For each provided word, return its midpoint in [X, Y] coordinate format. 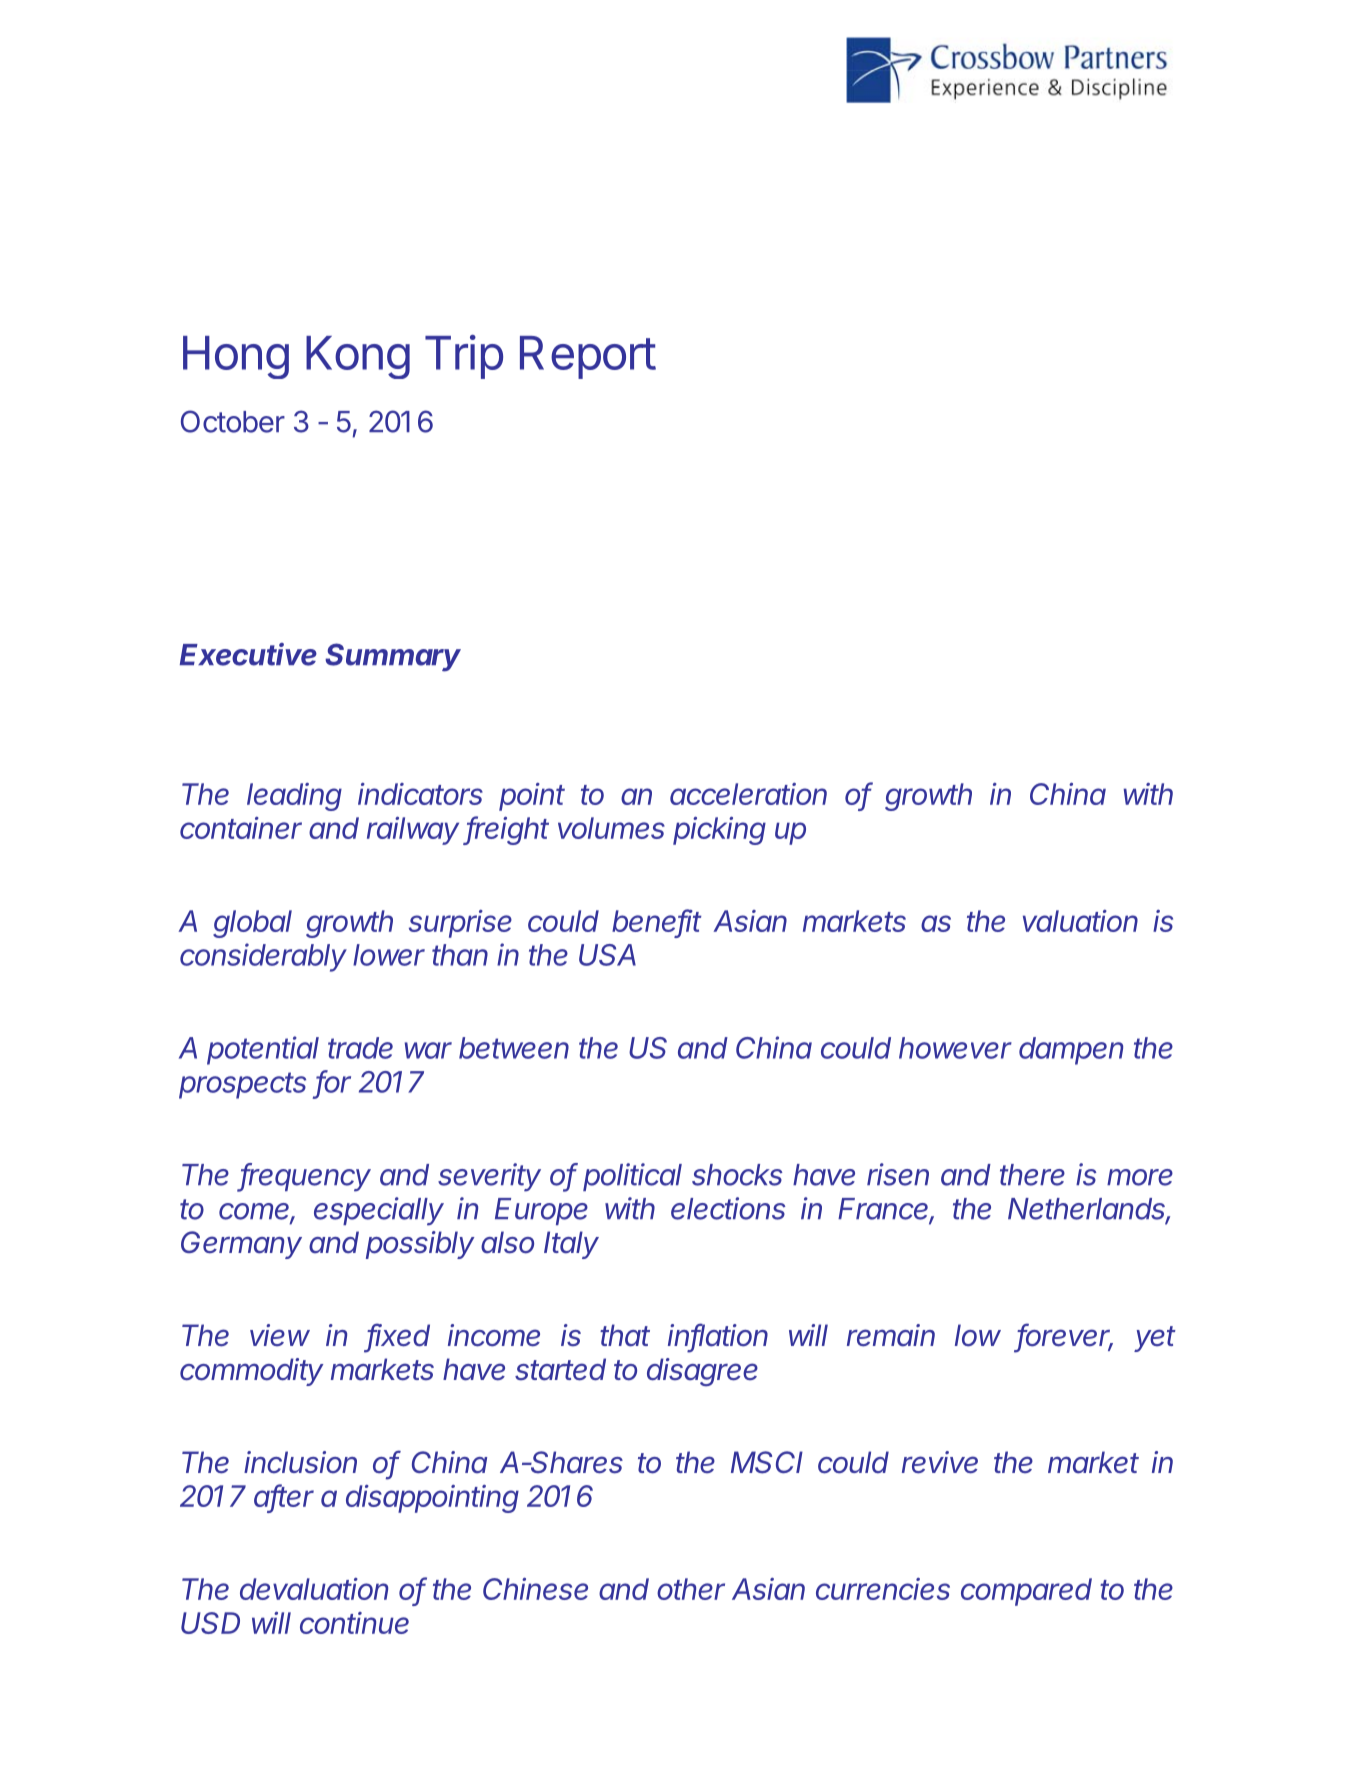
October [233, 421]
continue [354, 1623]
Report [588, 357]
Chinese [535, 1589]
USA [607, 955]
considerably [263, 957]
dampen [1071, 1051]
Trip [464, 357]
